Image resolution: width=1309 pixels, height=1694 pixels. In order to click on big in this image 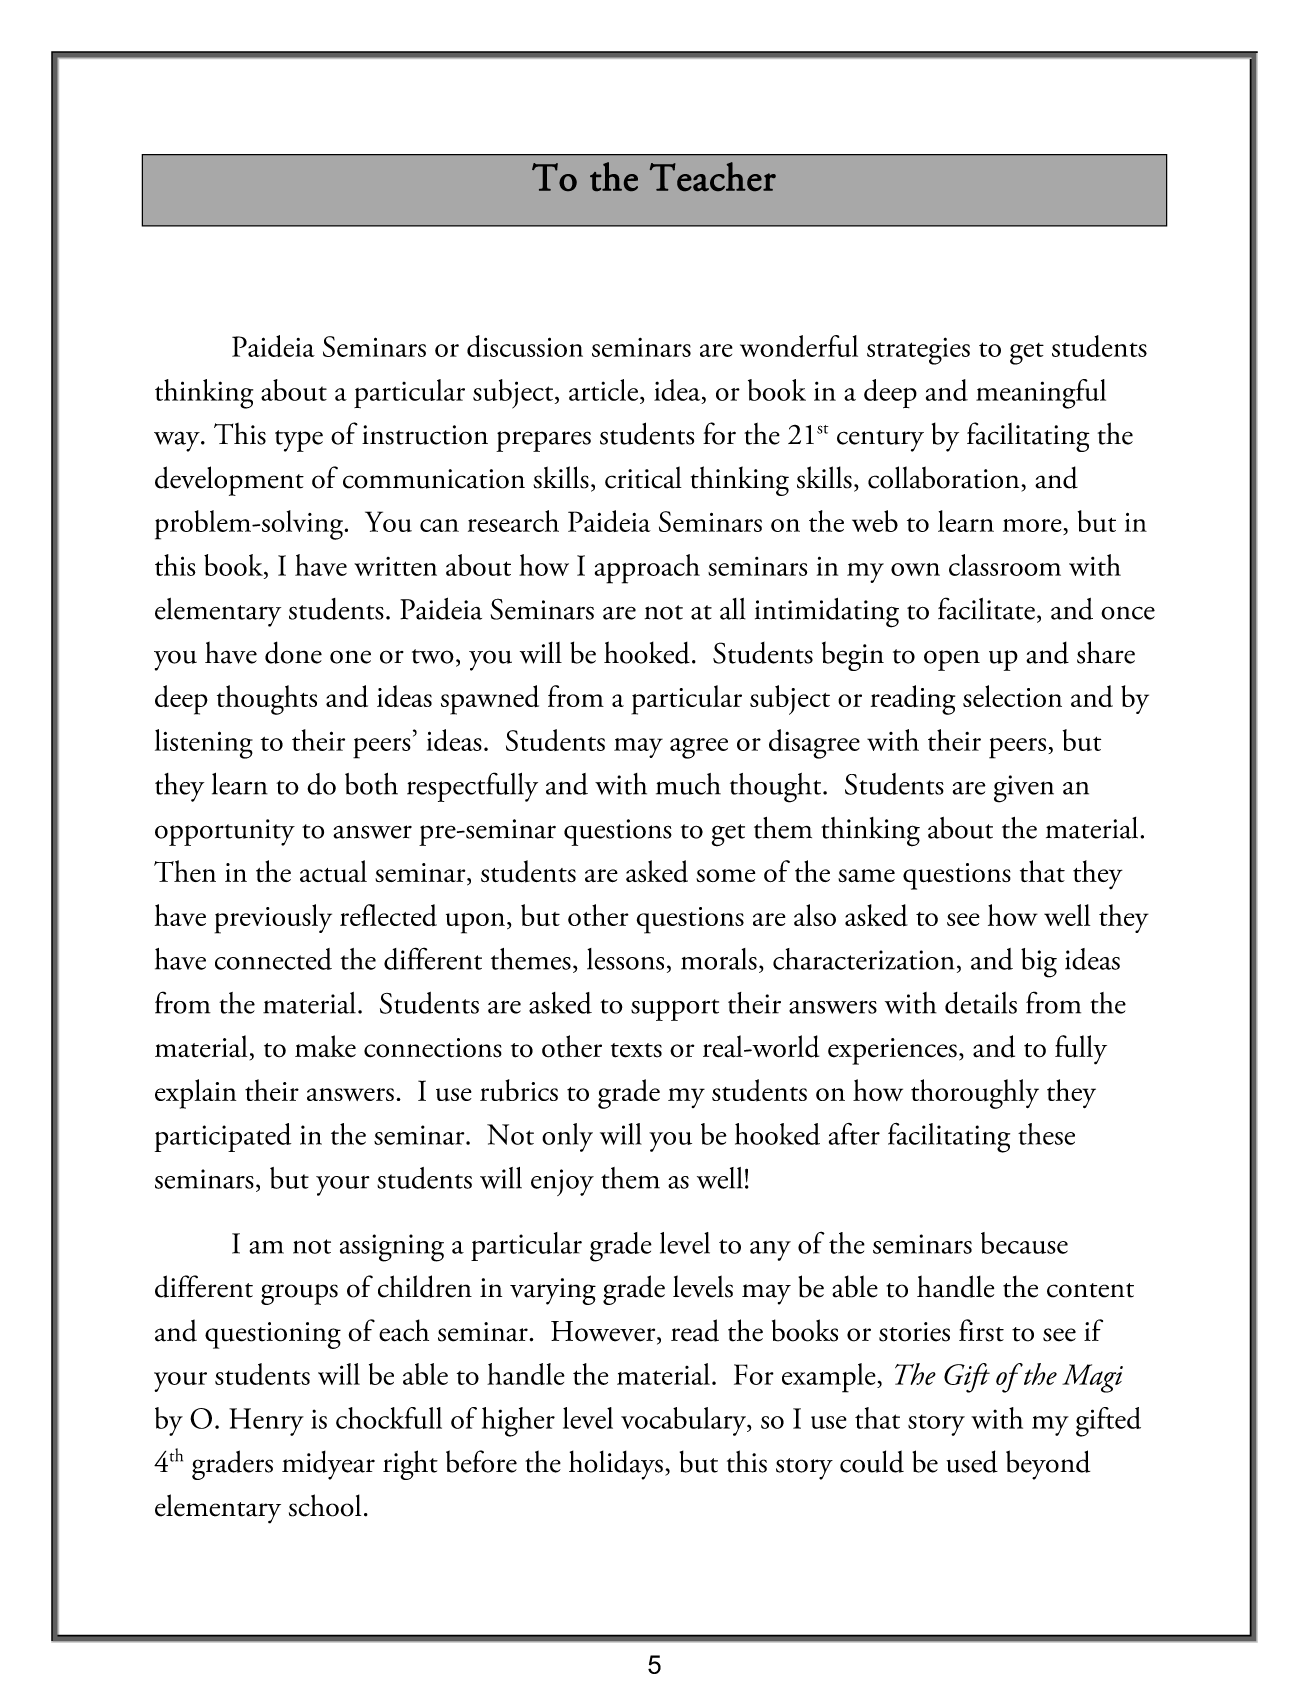, I will do `click(1039, 963)`.
